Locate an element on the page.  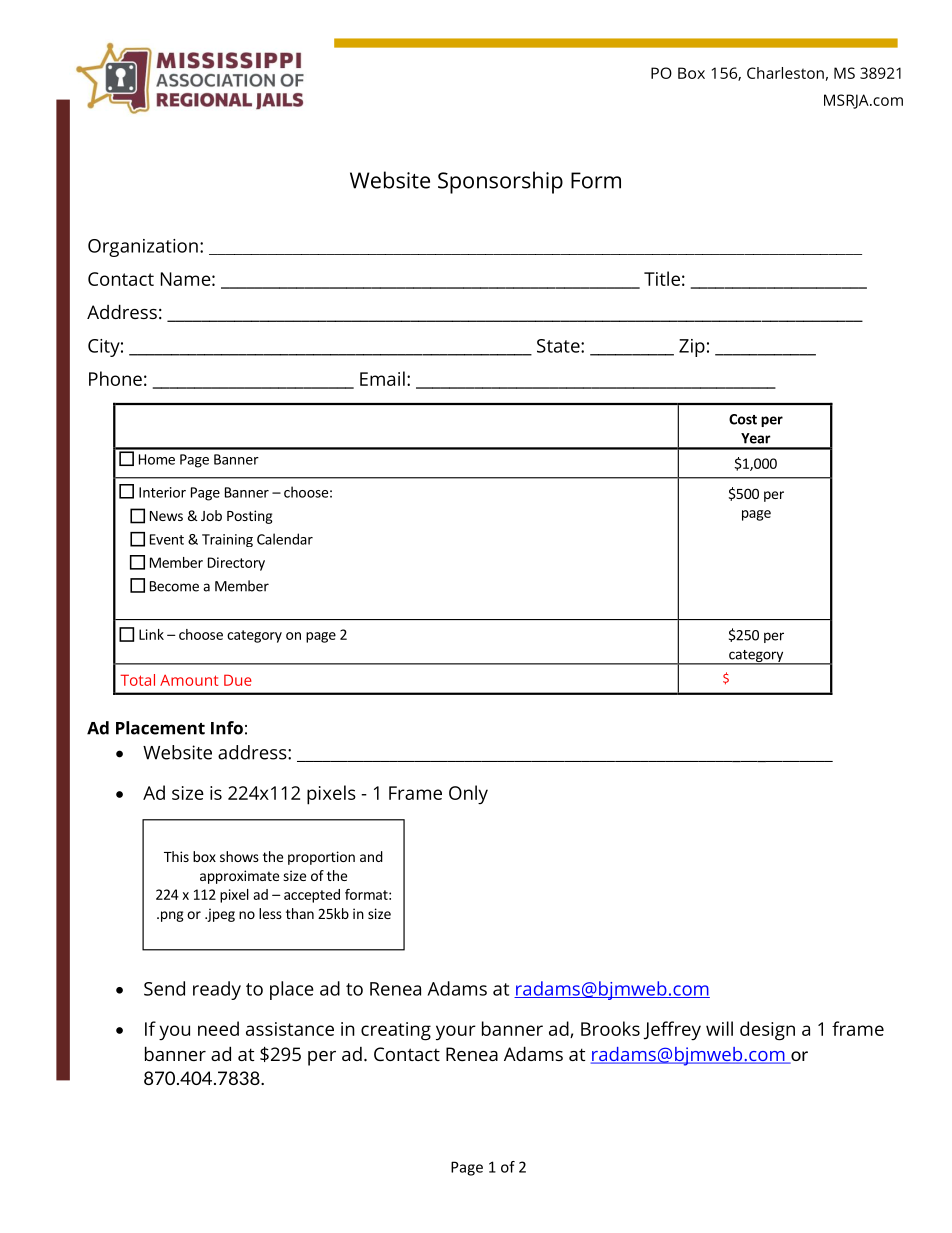
Sponsorship is located at coordinates (500, 182).
